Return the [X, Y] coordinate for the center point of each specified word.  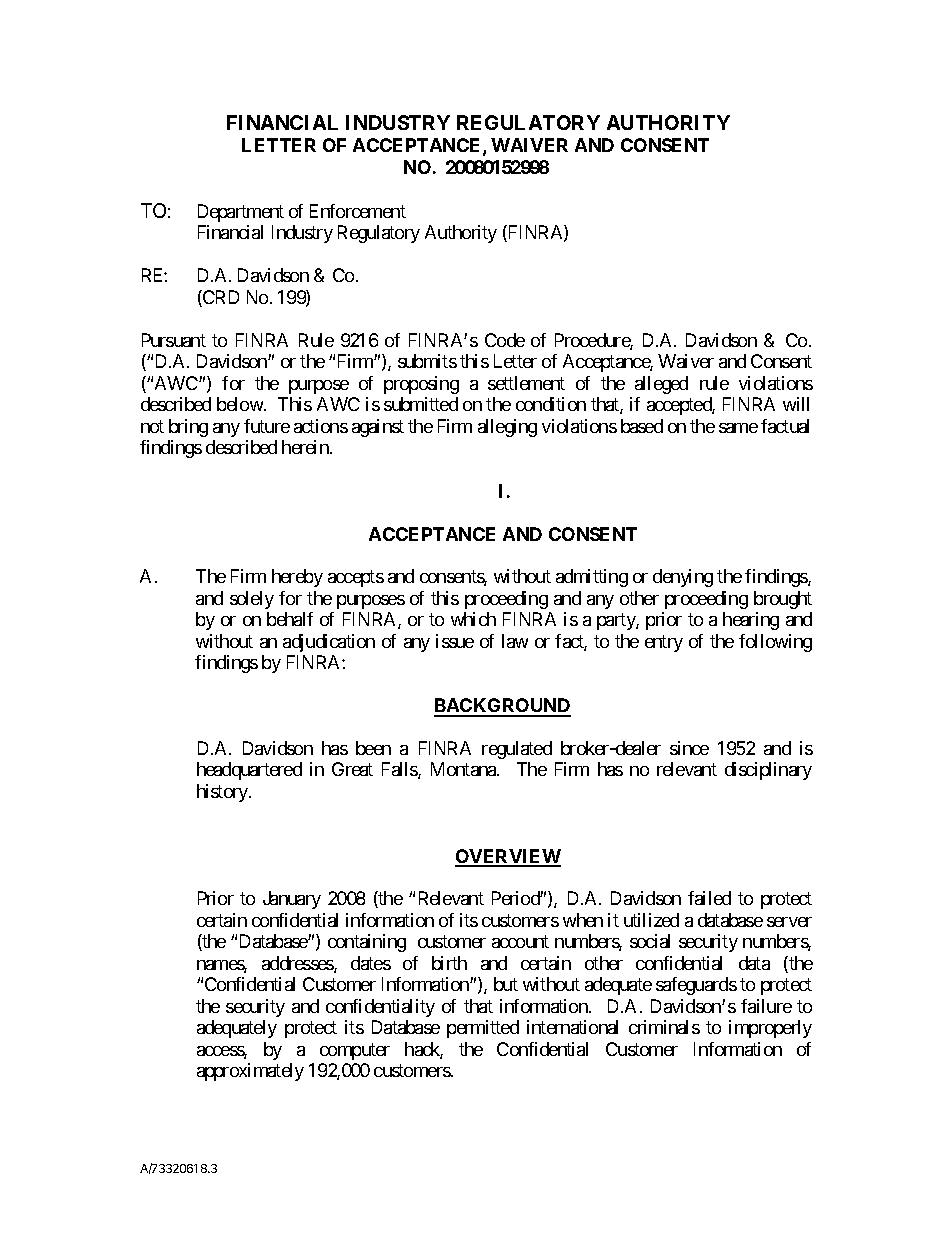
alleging [507, 428]
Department [241, 213]
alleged [661, 385]
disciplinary [768, 771]
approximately [250, 1072]
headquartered [249, 771]
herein [306, 447]
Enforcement [358, 211]
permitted [483, 1029]
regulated [517, 750]
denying [683, 578]
